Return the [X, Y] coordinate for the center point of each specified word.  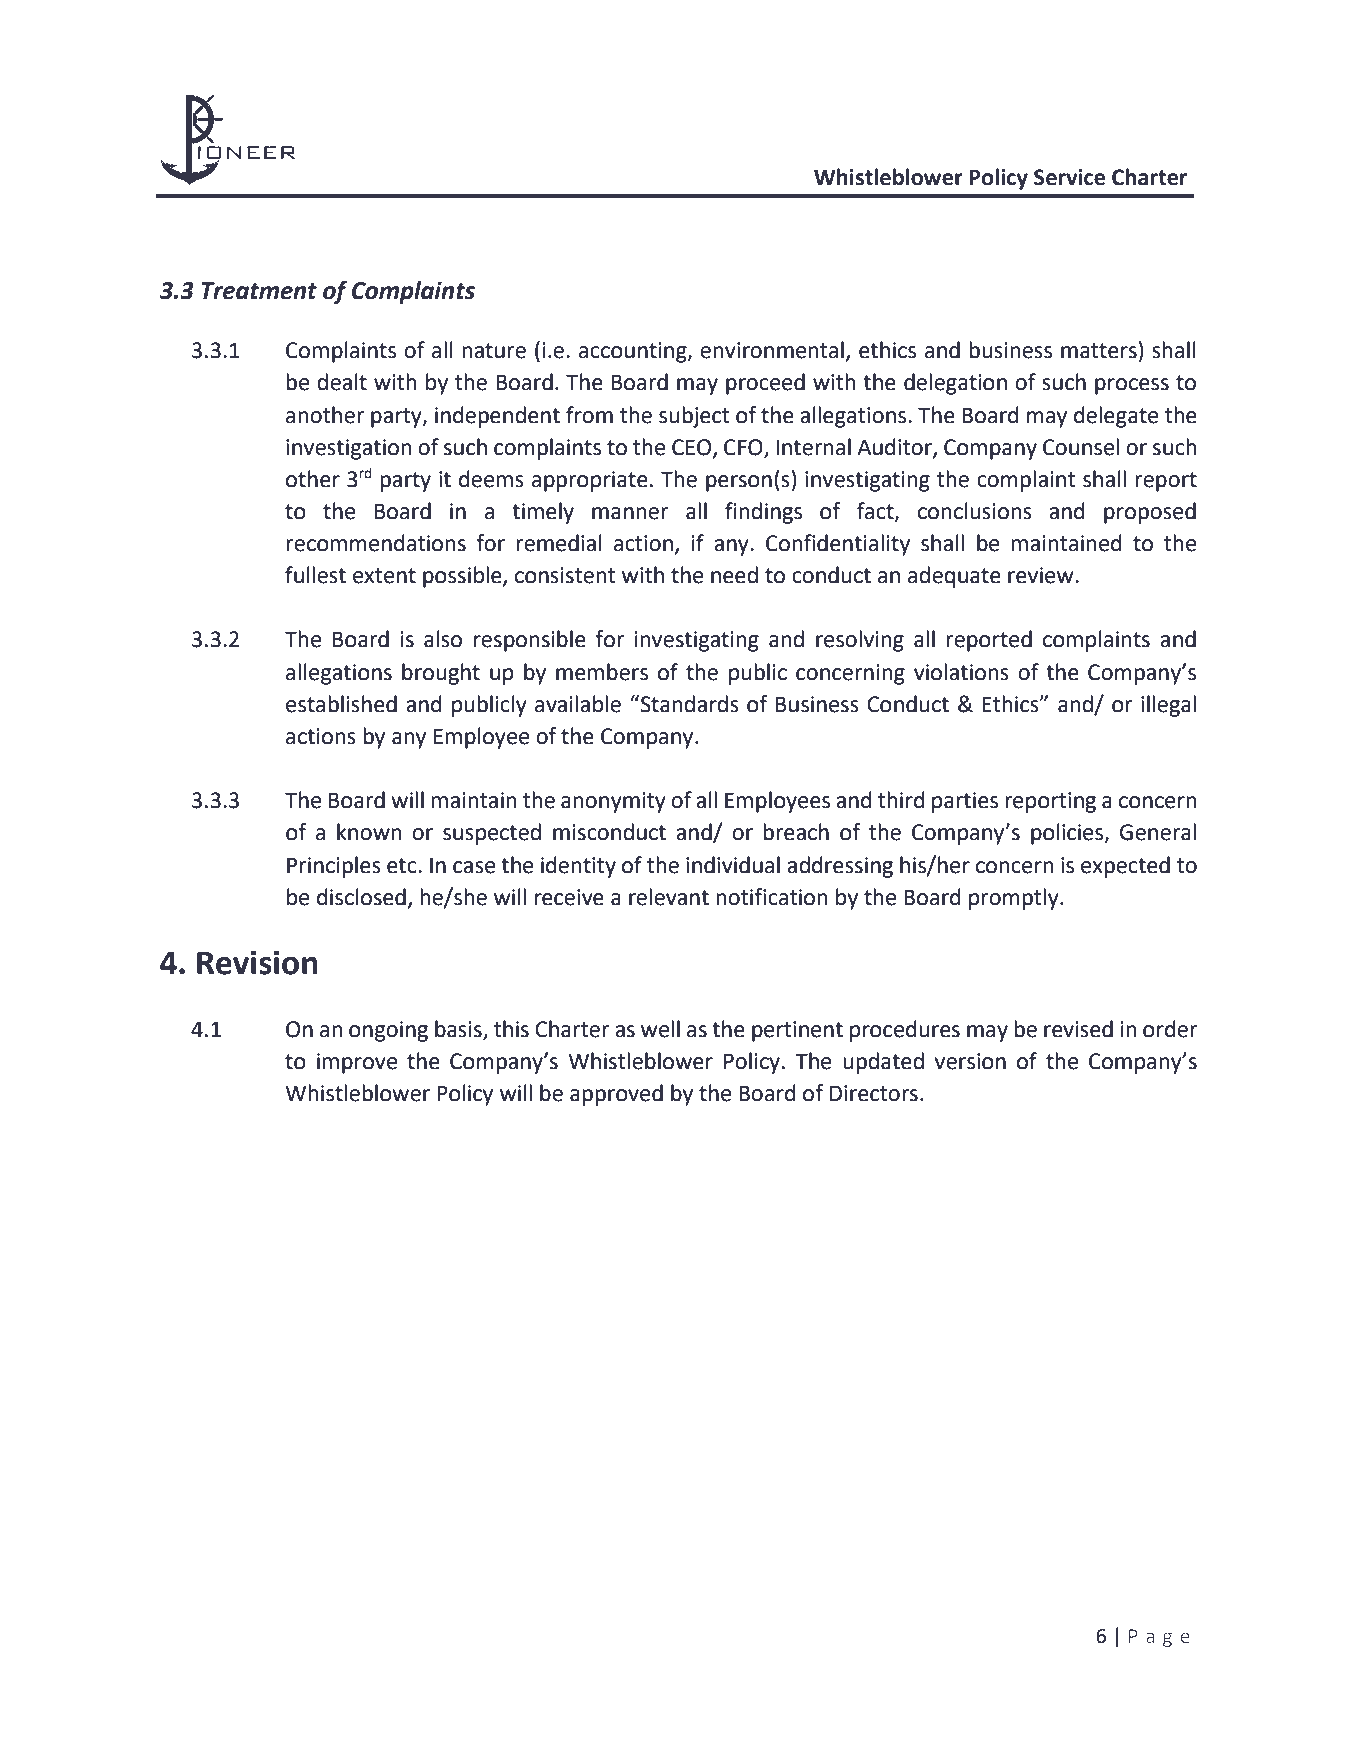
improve [357, 1063]
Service [1069, 177]
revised [1078, 1029]
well [660, 1029]
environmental [772, 350]
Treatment [259, 291]
